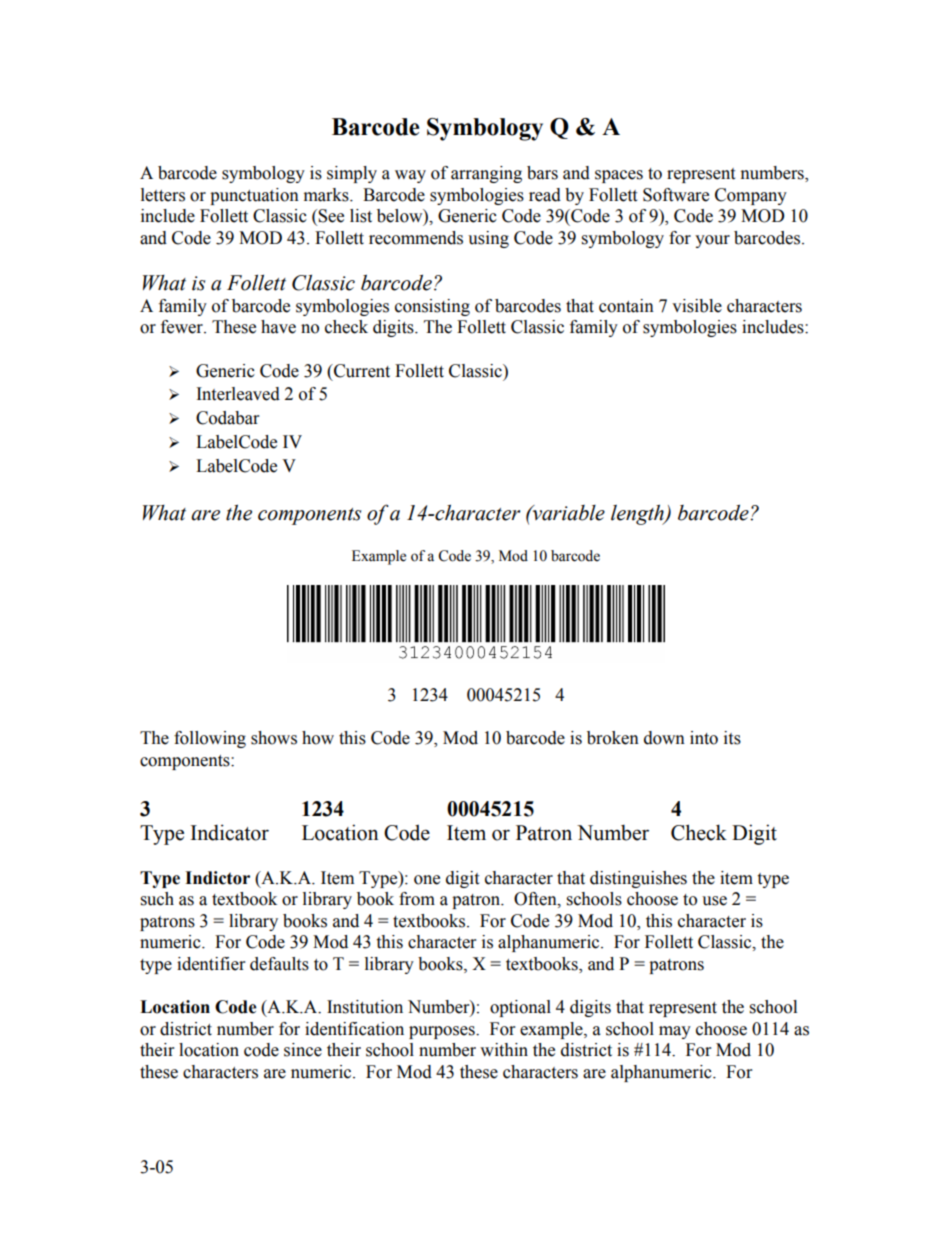 This screenshot has width=952, height=1233. I want to click on Interleaved, so click(238, 394).
